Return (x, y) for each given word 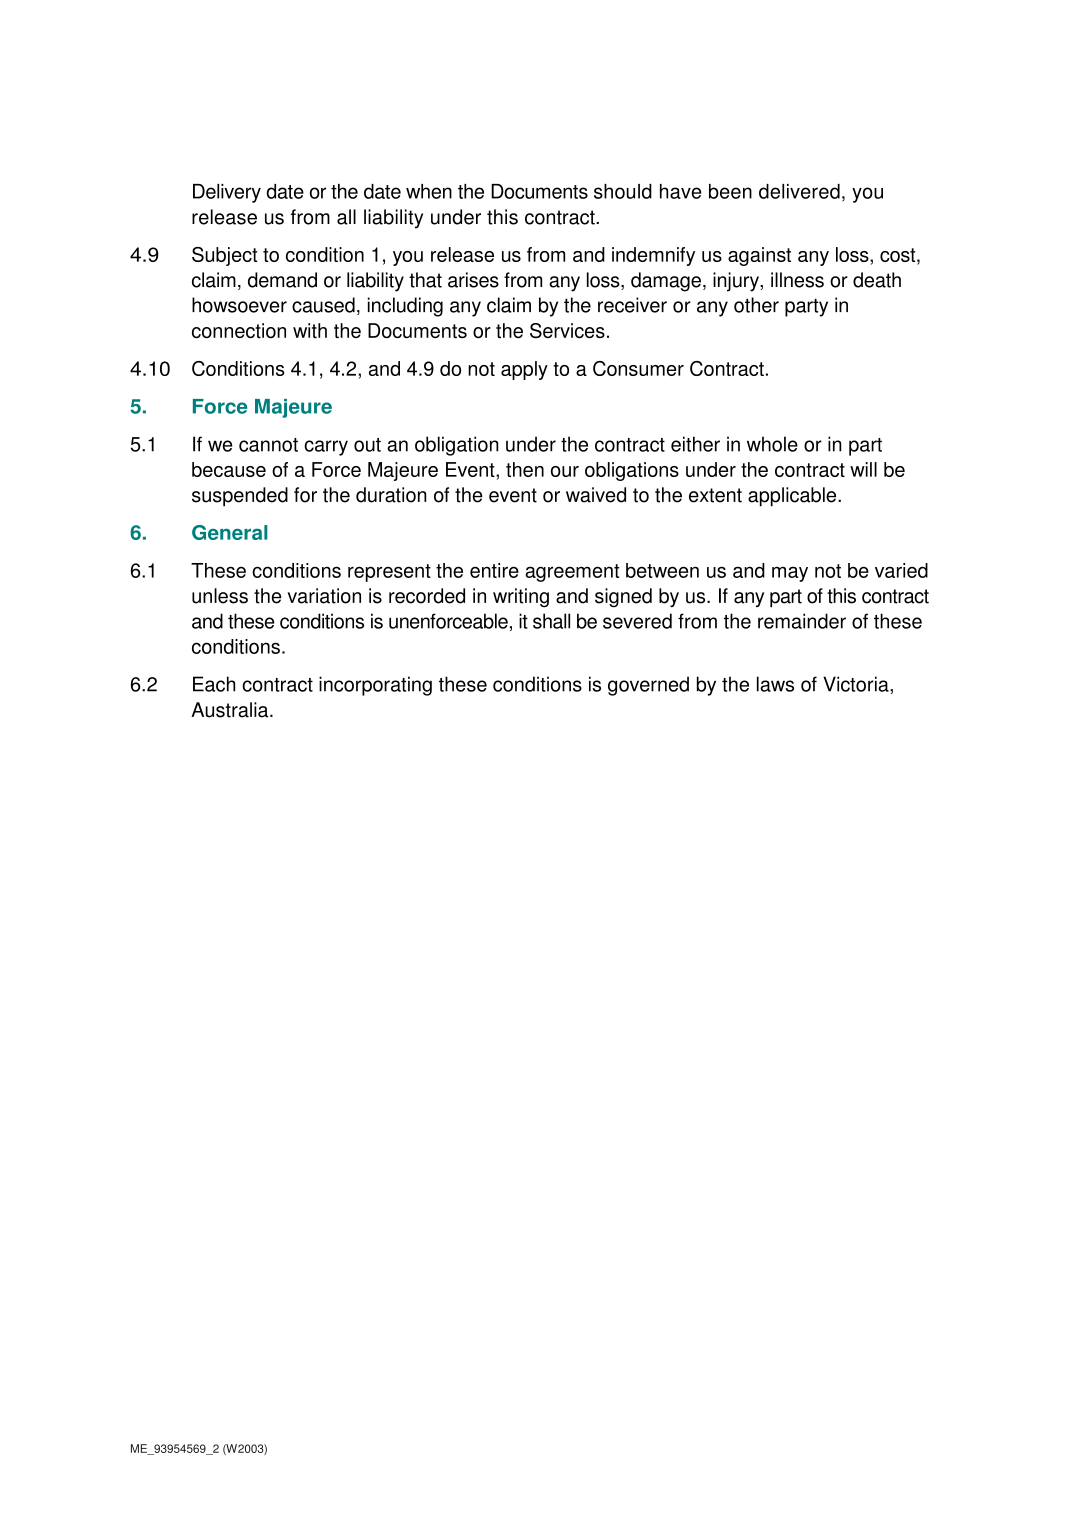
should (623, 191)
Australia (231, 710)
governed (648, 686)
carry (326, 448)
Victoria (857, 684)
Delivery (227, 193)
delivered (799, 191)
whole (772, 444)
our (565, 471)
